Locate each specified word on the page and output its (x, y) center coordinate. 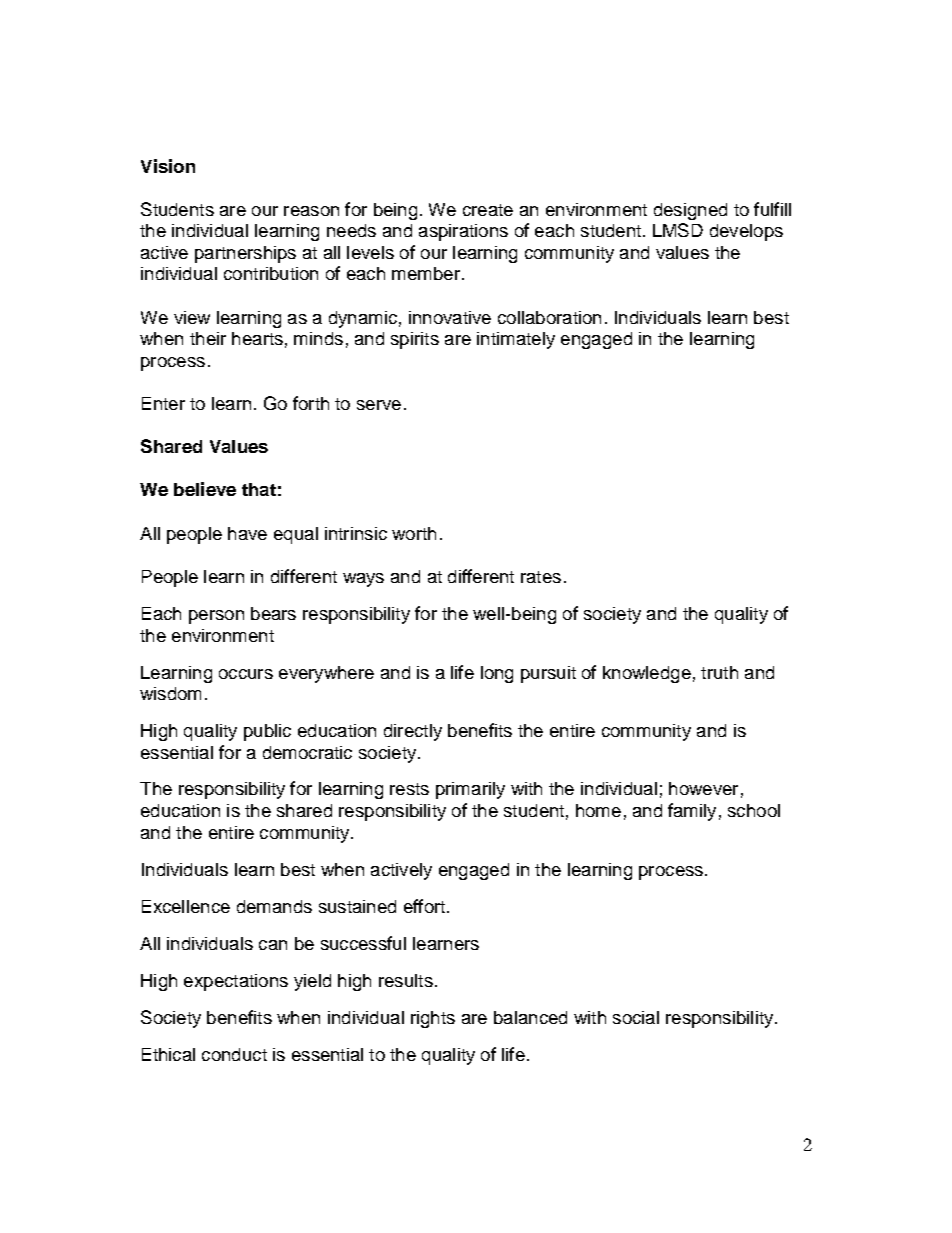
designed (690, 211)
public (267, 732)
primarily (470, 790)
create (488, 210)
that (259, 489)
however (703, 788)
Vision (168, 166)
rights (433, 1019)
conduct (234, 1054)
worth (414, 533)
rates (541, 577)
